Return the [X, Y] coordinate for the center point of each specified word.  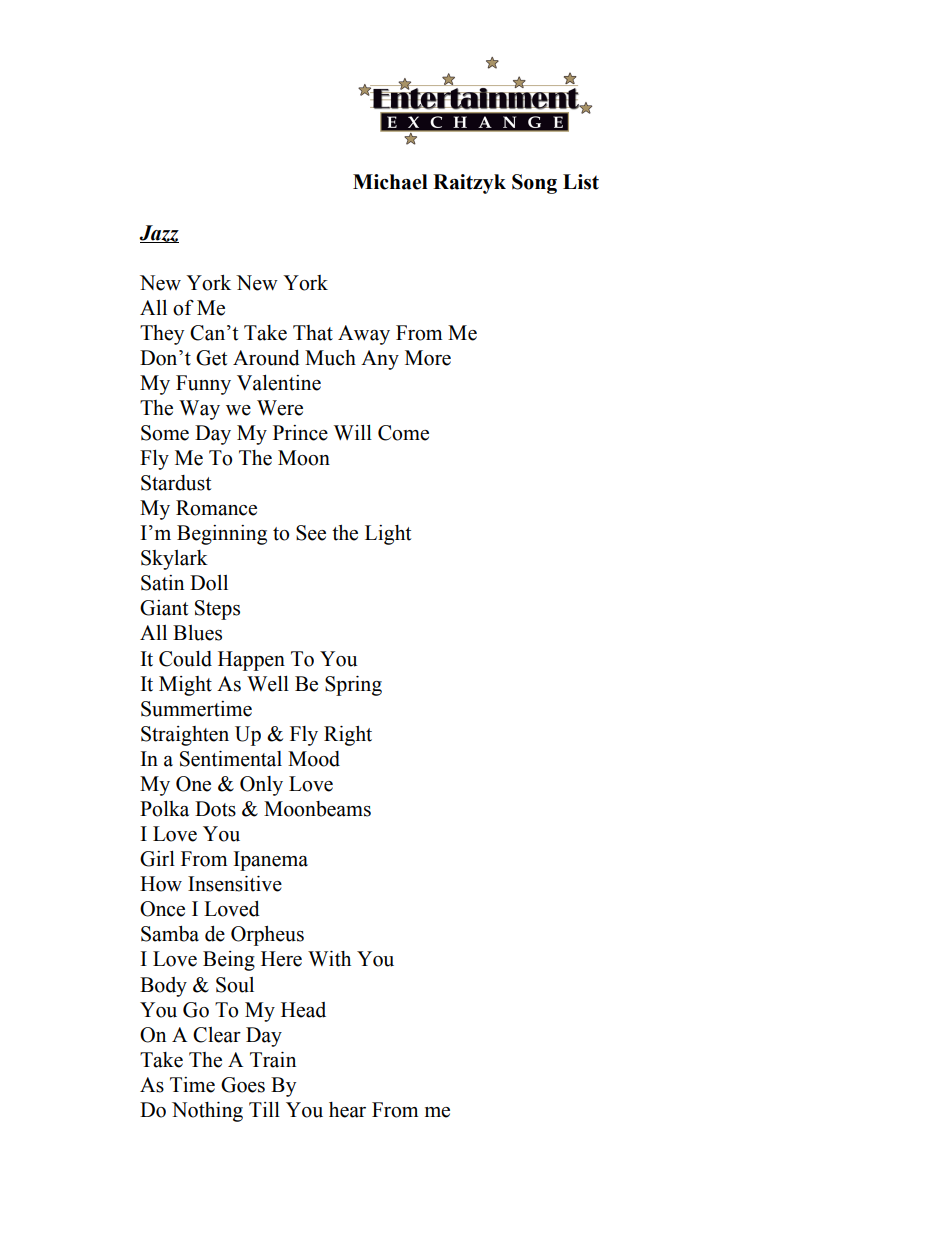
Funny [203, 385]
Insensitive [235, 884]
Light [388, 535]
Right [348, 736]
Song [534, 184]
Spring [353, 686]
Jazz [159, 234]
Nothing [207, 1112]
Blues [197, 633]
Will [353, 432]
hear [347, 1110]
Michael [390, 182]
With [329, 959]
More [428, 358]
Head [303, 1010]
